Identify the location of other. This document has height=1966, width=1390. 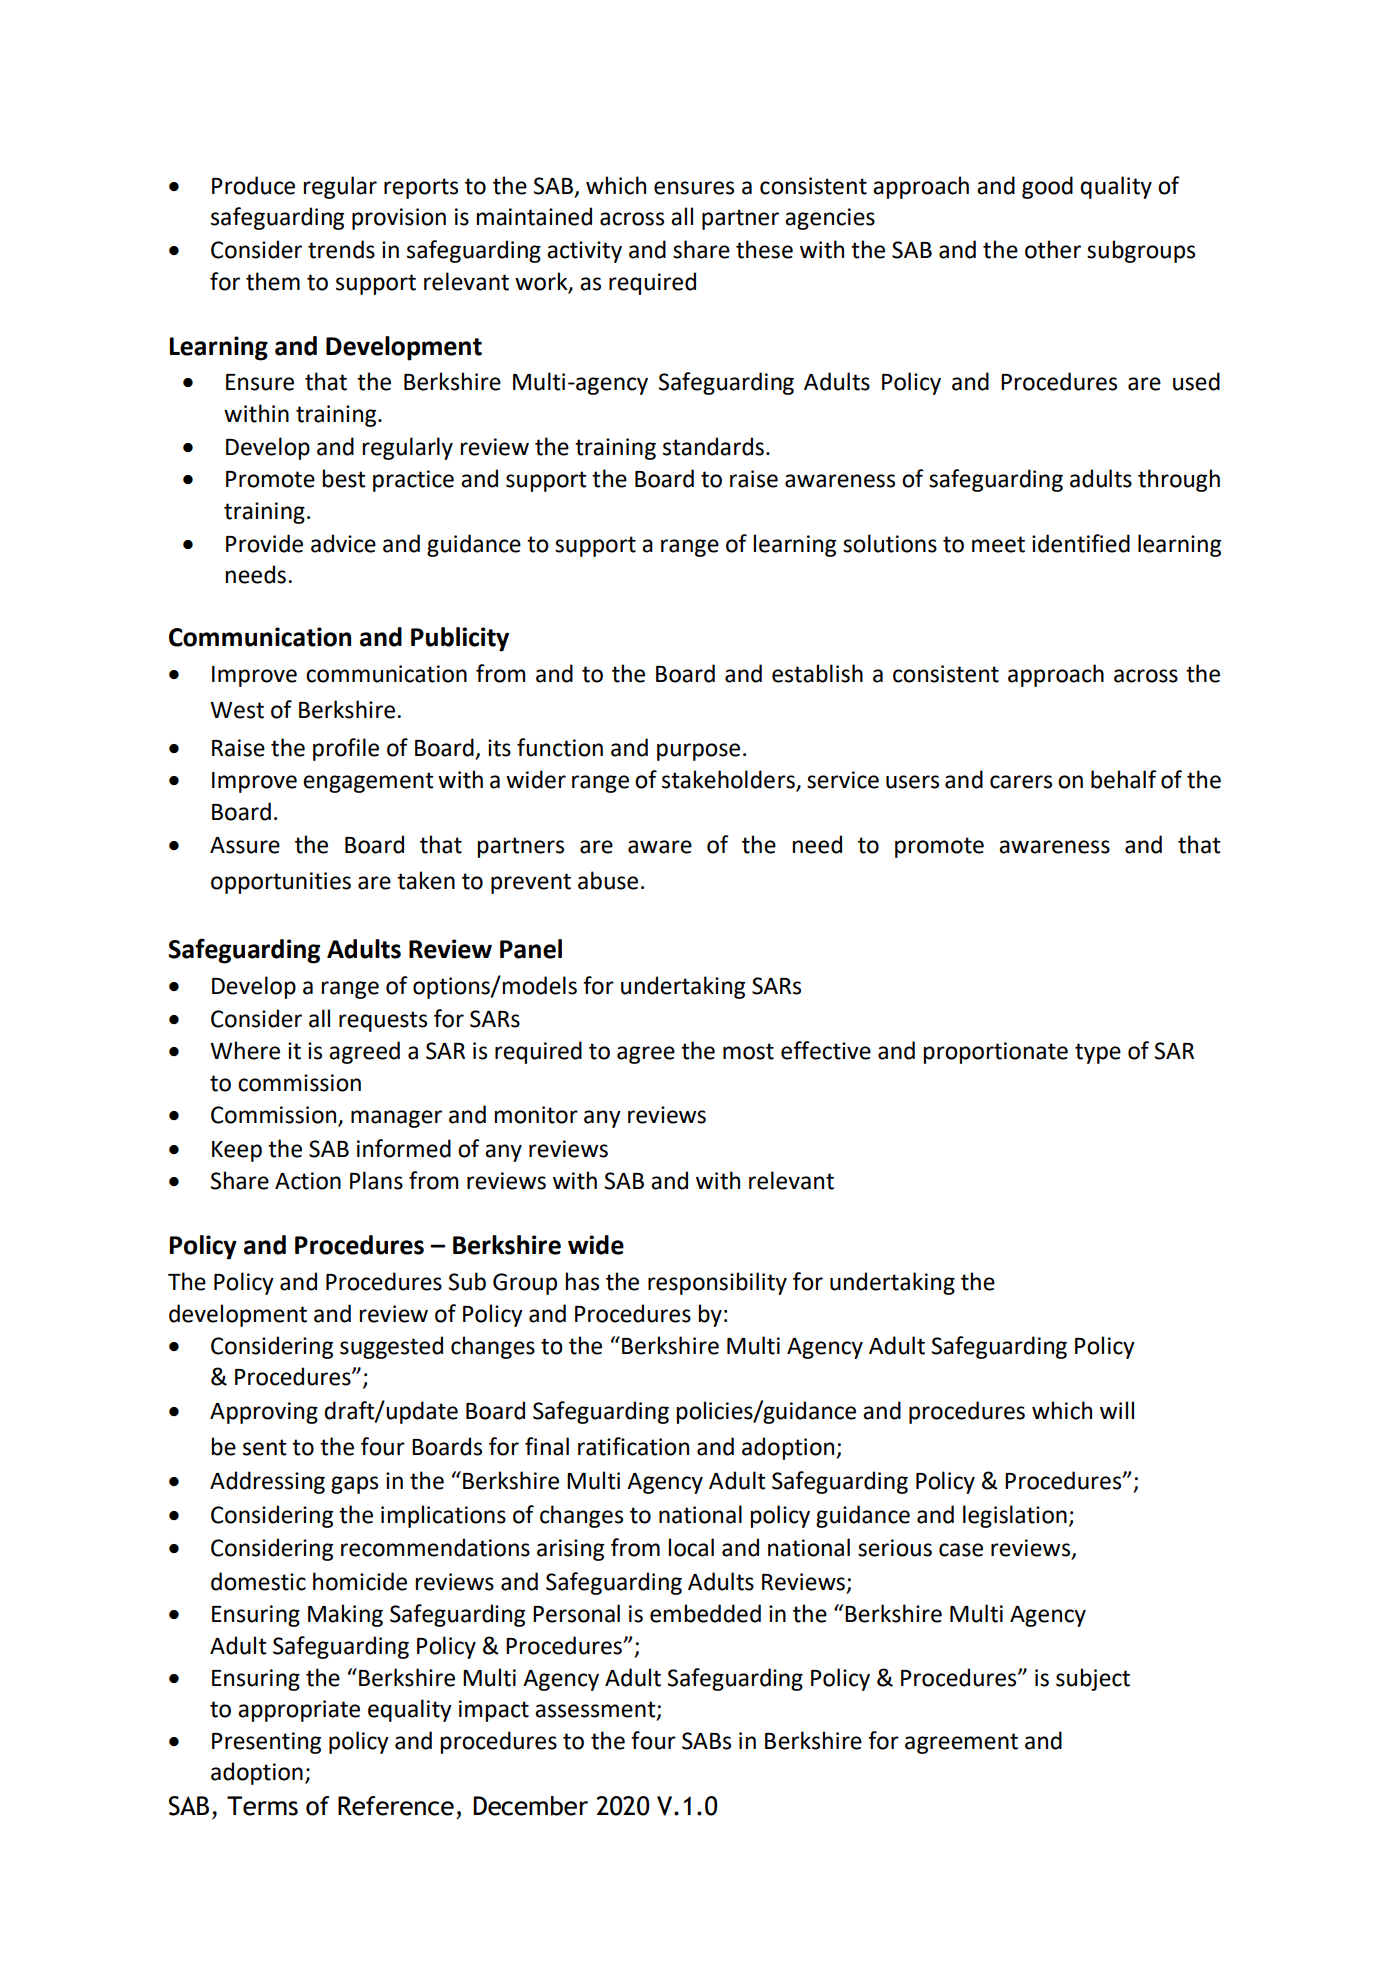
(1053, 249).
